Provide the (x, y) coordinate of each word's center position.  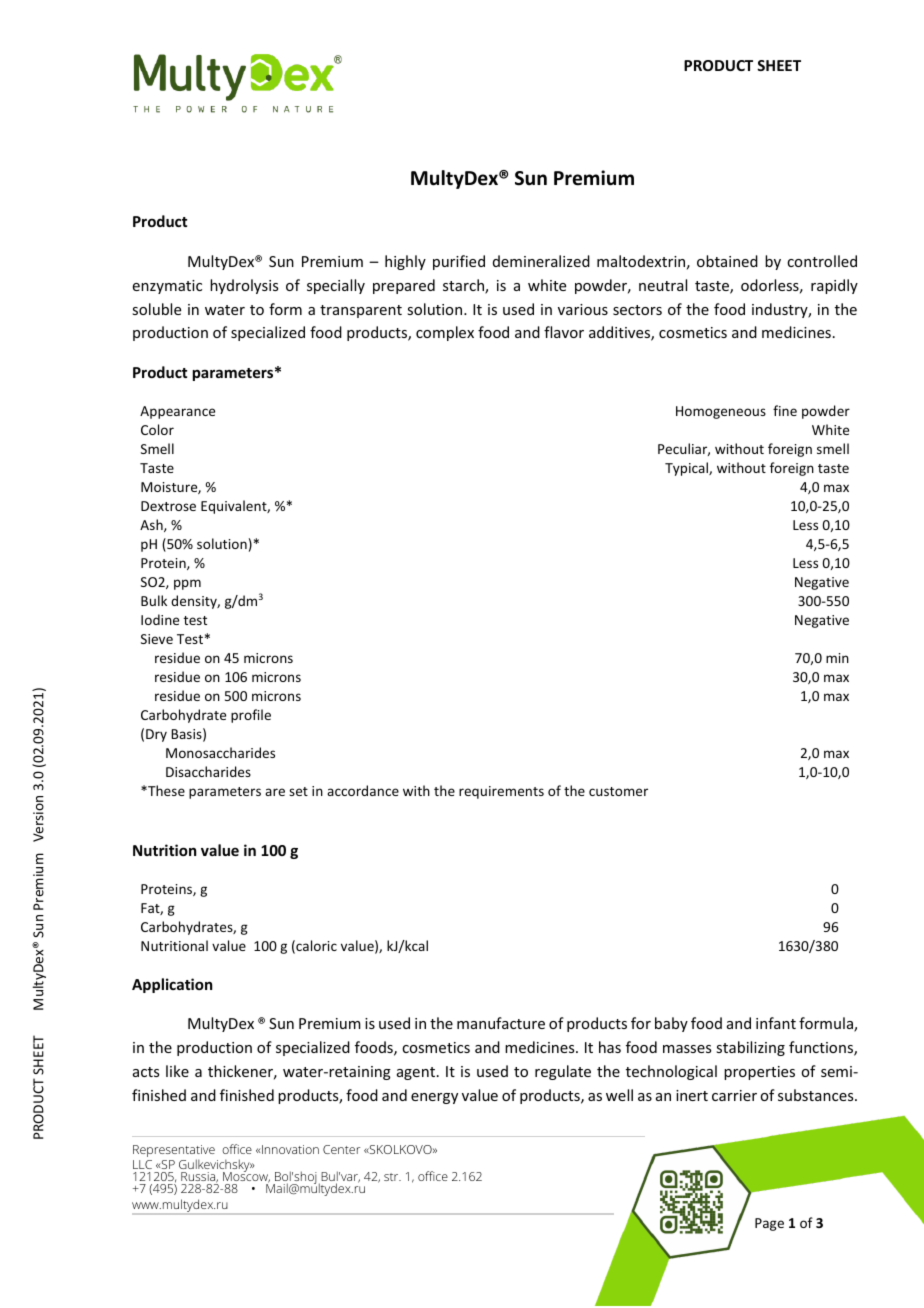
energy (434, 1098)
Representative (174, 1152)
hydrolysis (244, 286)
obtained (727, 261)
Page (769, 1224)
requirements (501, 792)
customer (618, 791)
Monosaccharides (220, 752)
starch (464, 286)
